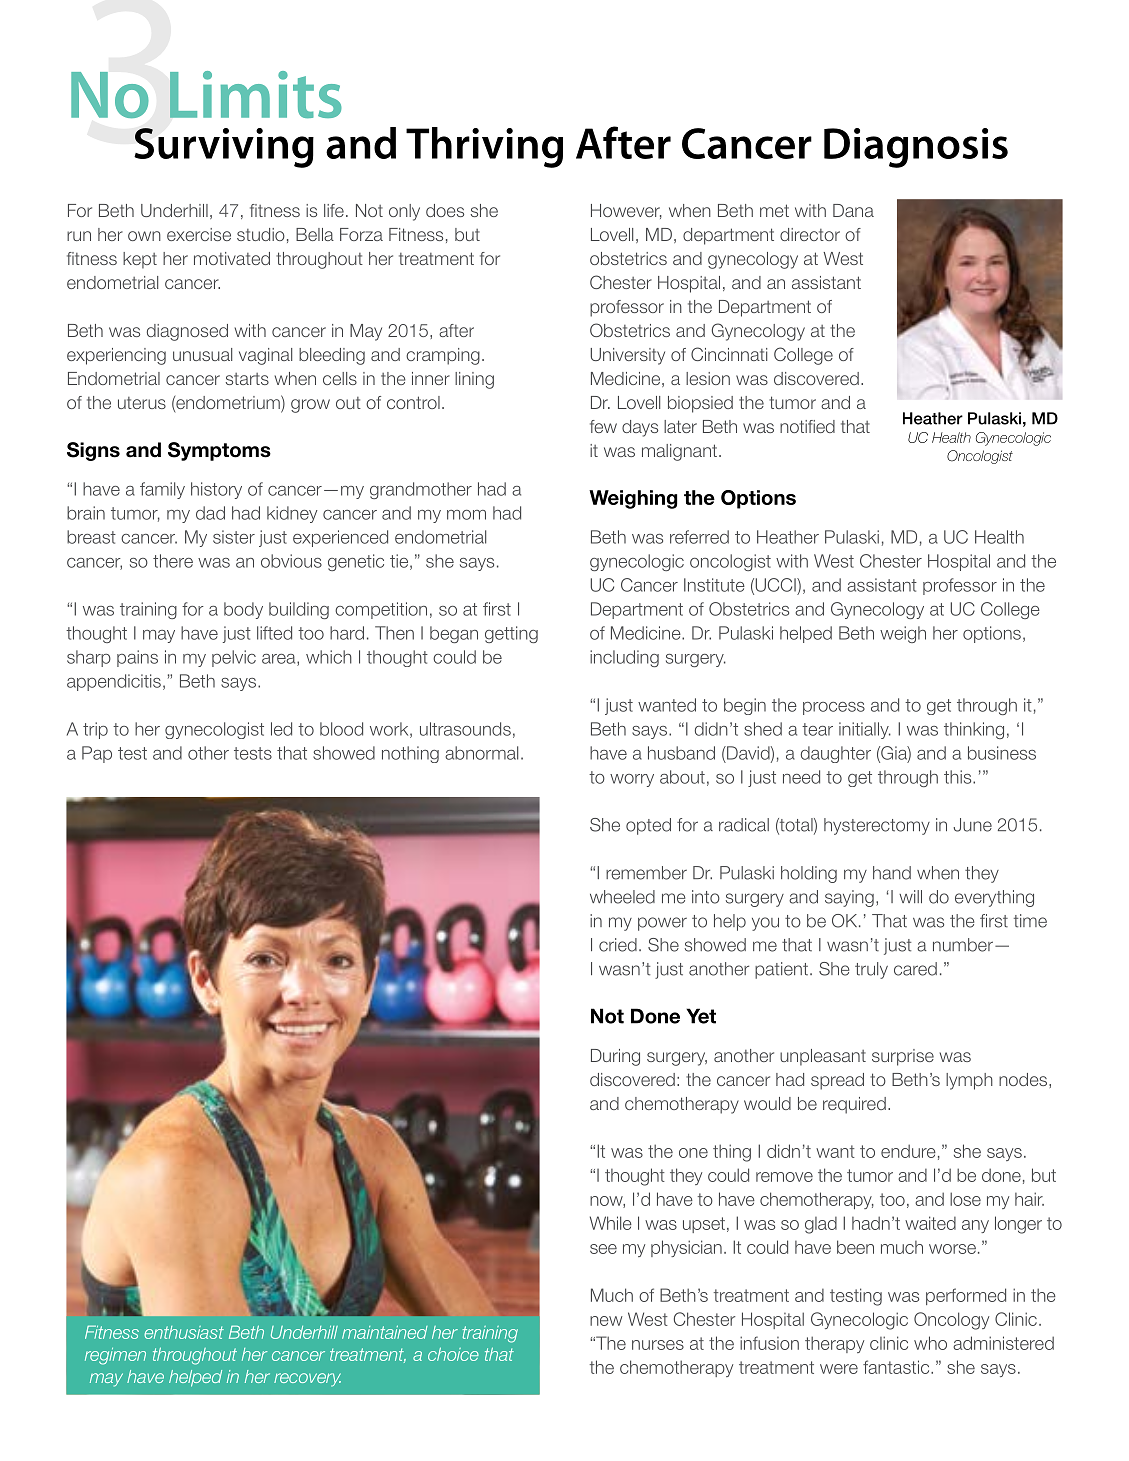  What do you see at coordinates (184, 1332) in the screenshot?
I see `enthusiast` at bounding box center [184, 1332].
